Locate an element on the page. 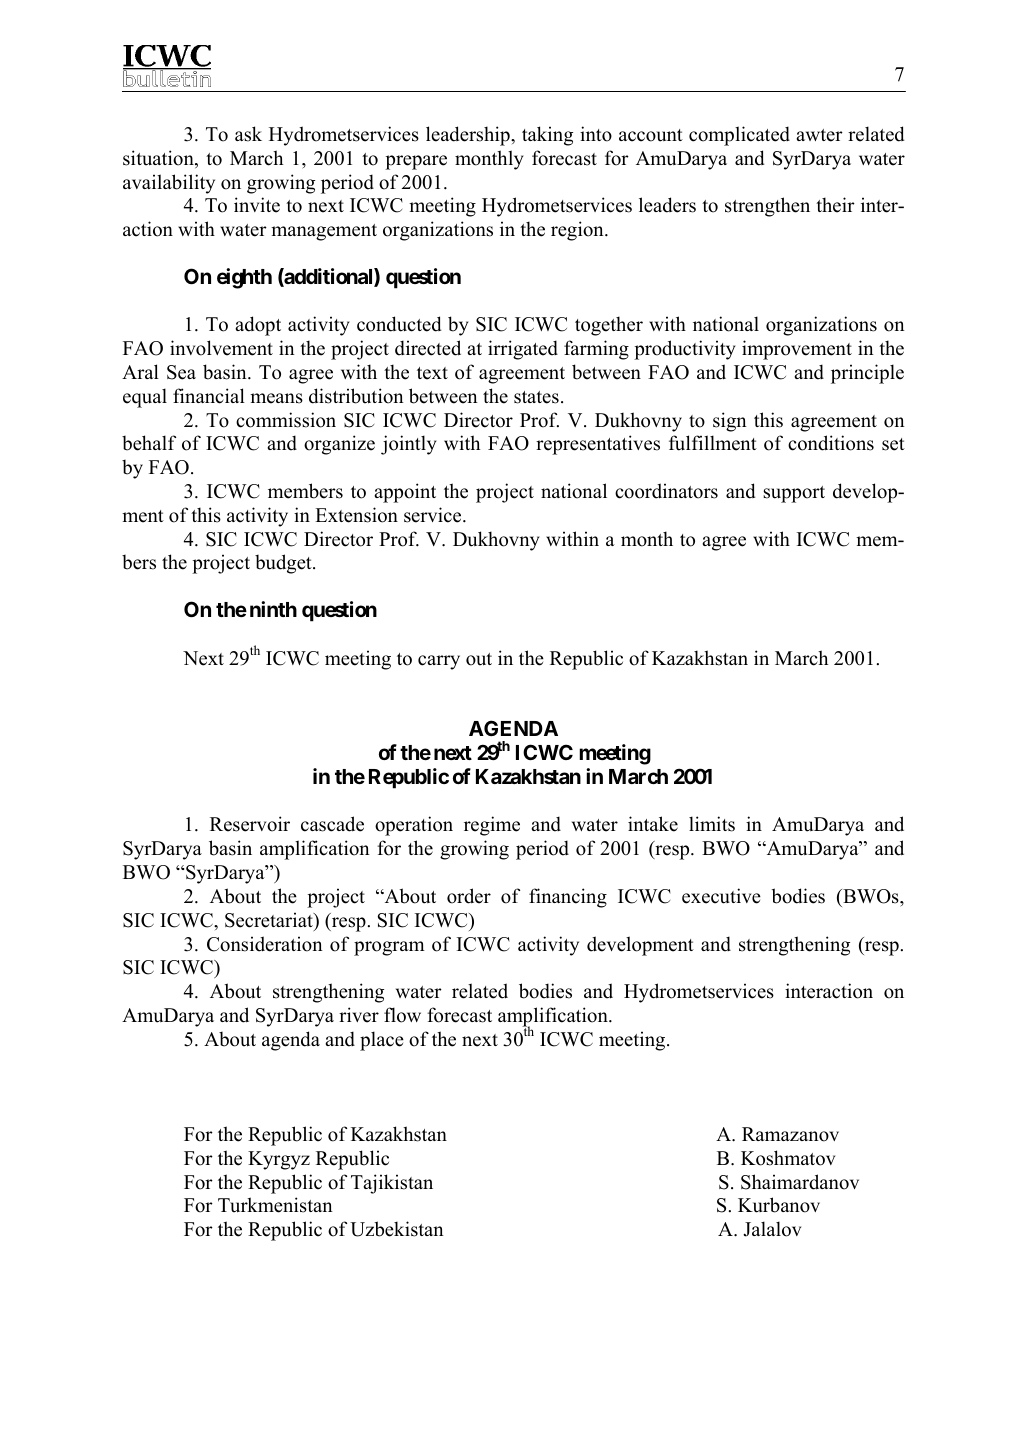 This image has width=1027, height=1453. ask is located at coordinates (248, 134).
